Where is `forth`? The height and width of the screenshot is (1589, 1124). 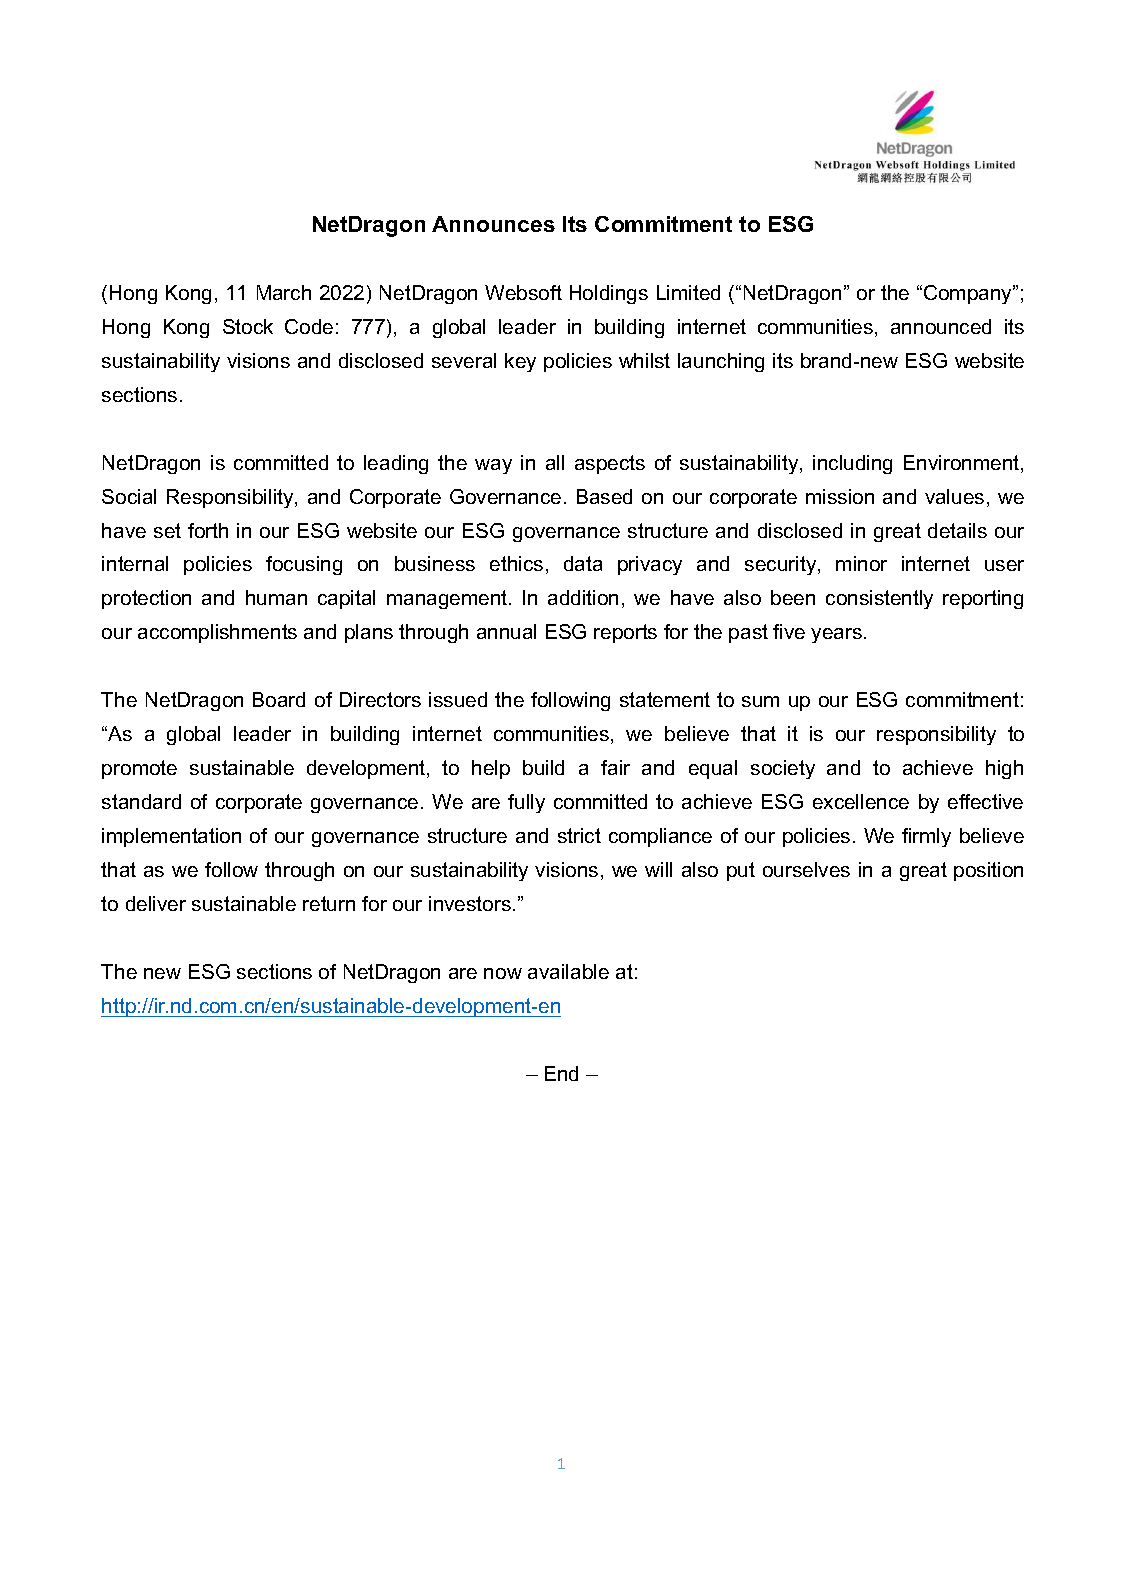 forth is located at coordinates (208, 530).
